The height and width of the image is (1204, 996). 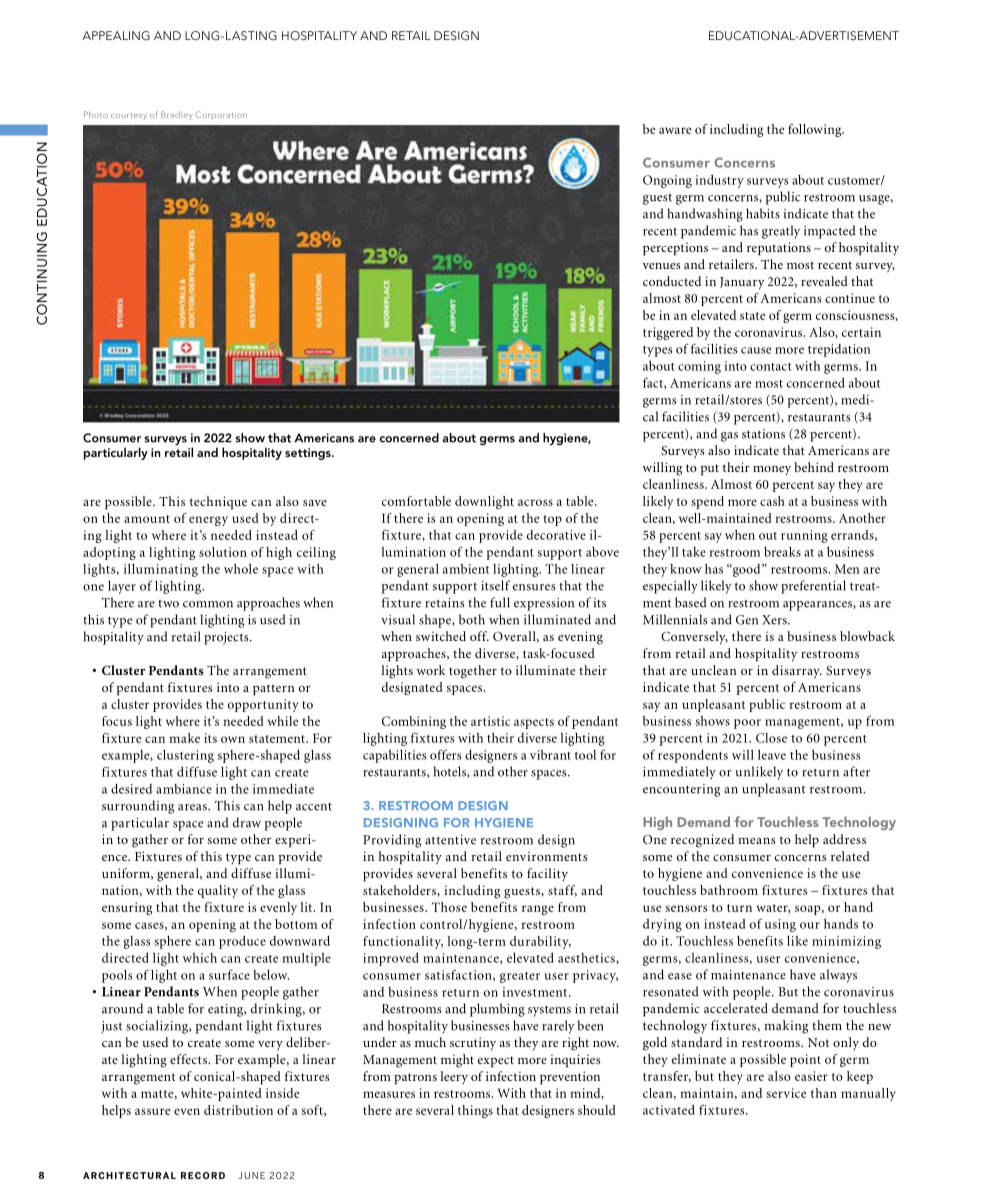 I want to click on following, so click(x=816, y=130).
